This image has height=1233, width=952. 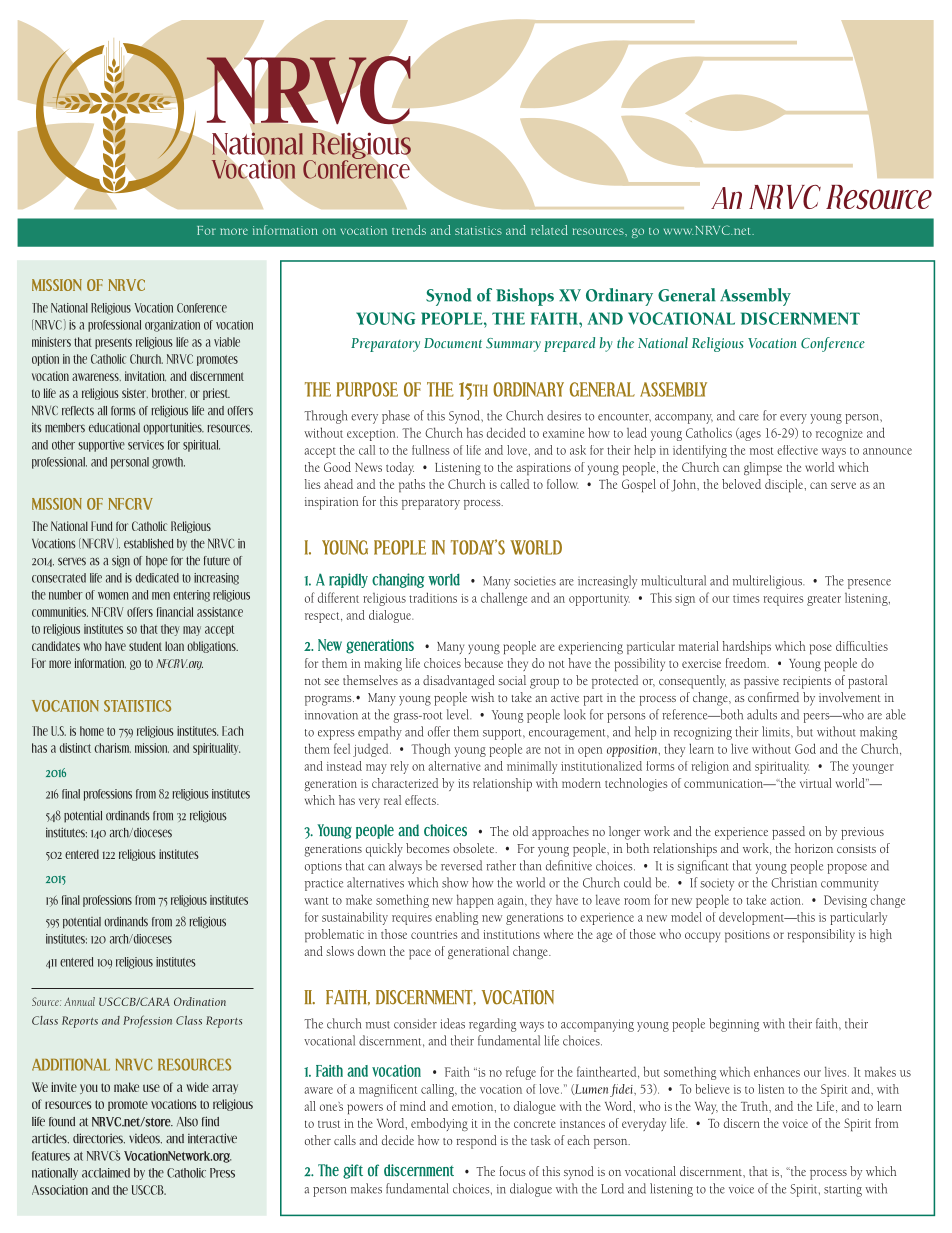 I want to click on videos, so click(x=145, y=1139).
